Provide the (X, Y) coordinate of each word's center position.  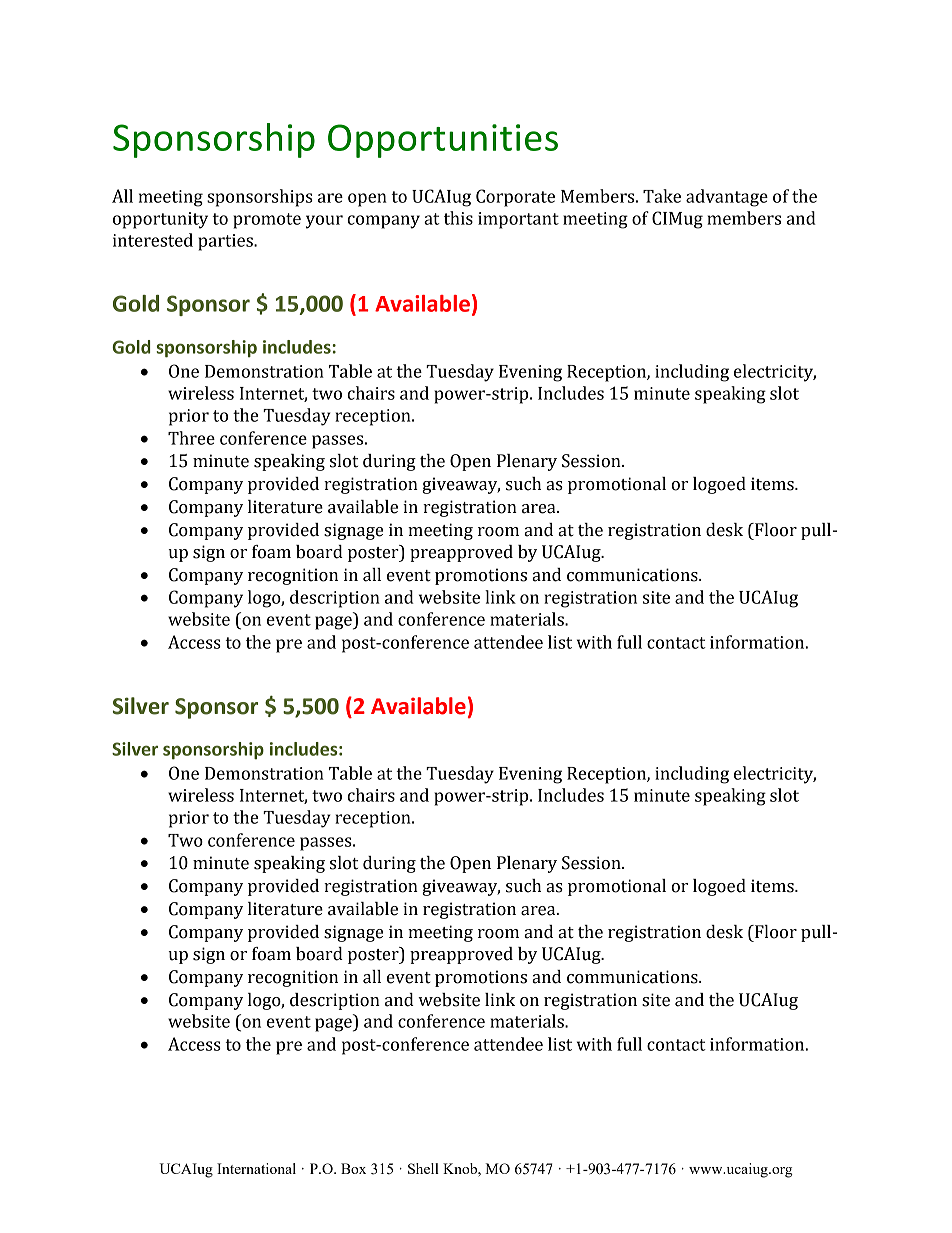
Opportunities (443, 141)
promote (267, 221)
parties (226, 242)
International (256, 1168)
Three (191, 438)
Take (662, 196)
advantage (727, 198)
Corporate (515, 198)
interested (153, 240)
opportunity (160, 220)
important (518, 220)
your (324, 222)
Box (353, 1168)
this (458, 218)
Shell (423, 1168)
